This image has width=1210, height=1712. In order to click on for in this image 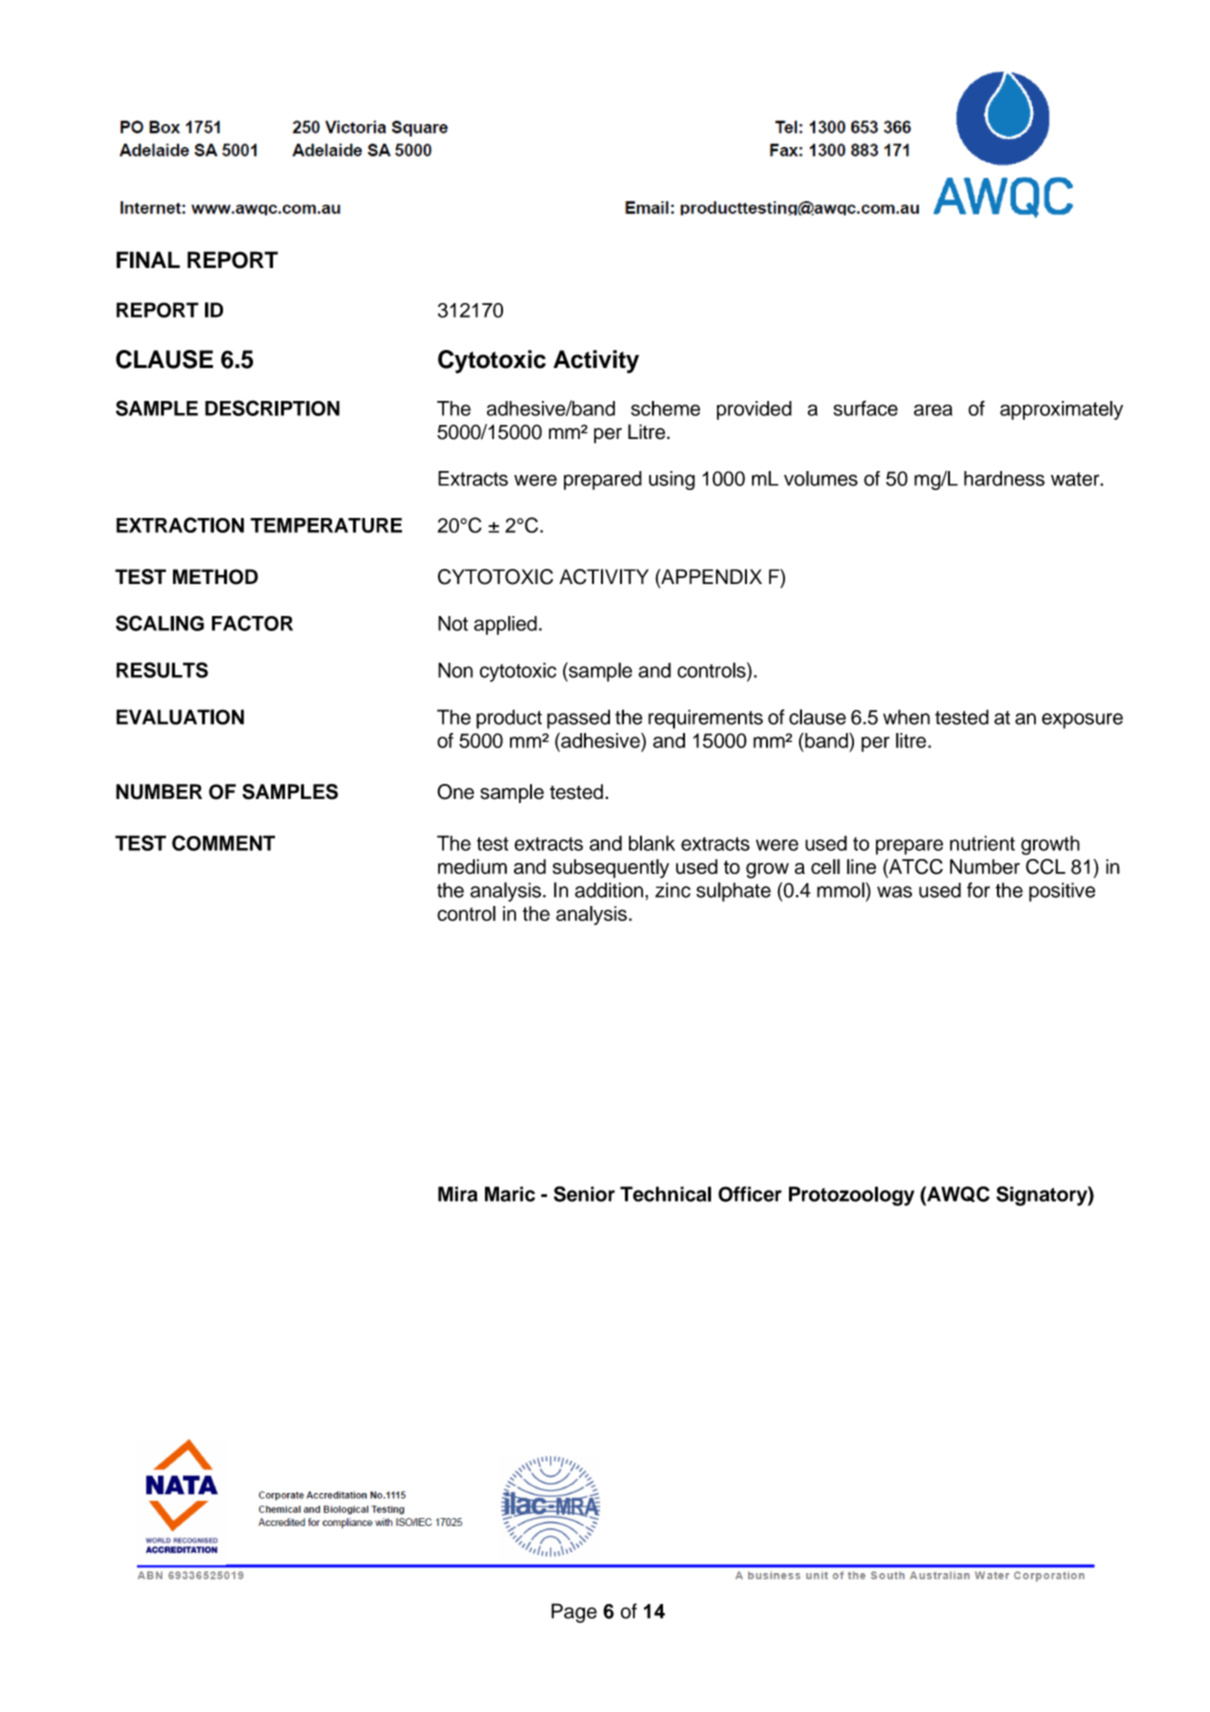, I will do `click(978, 890)`.
